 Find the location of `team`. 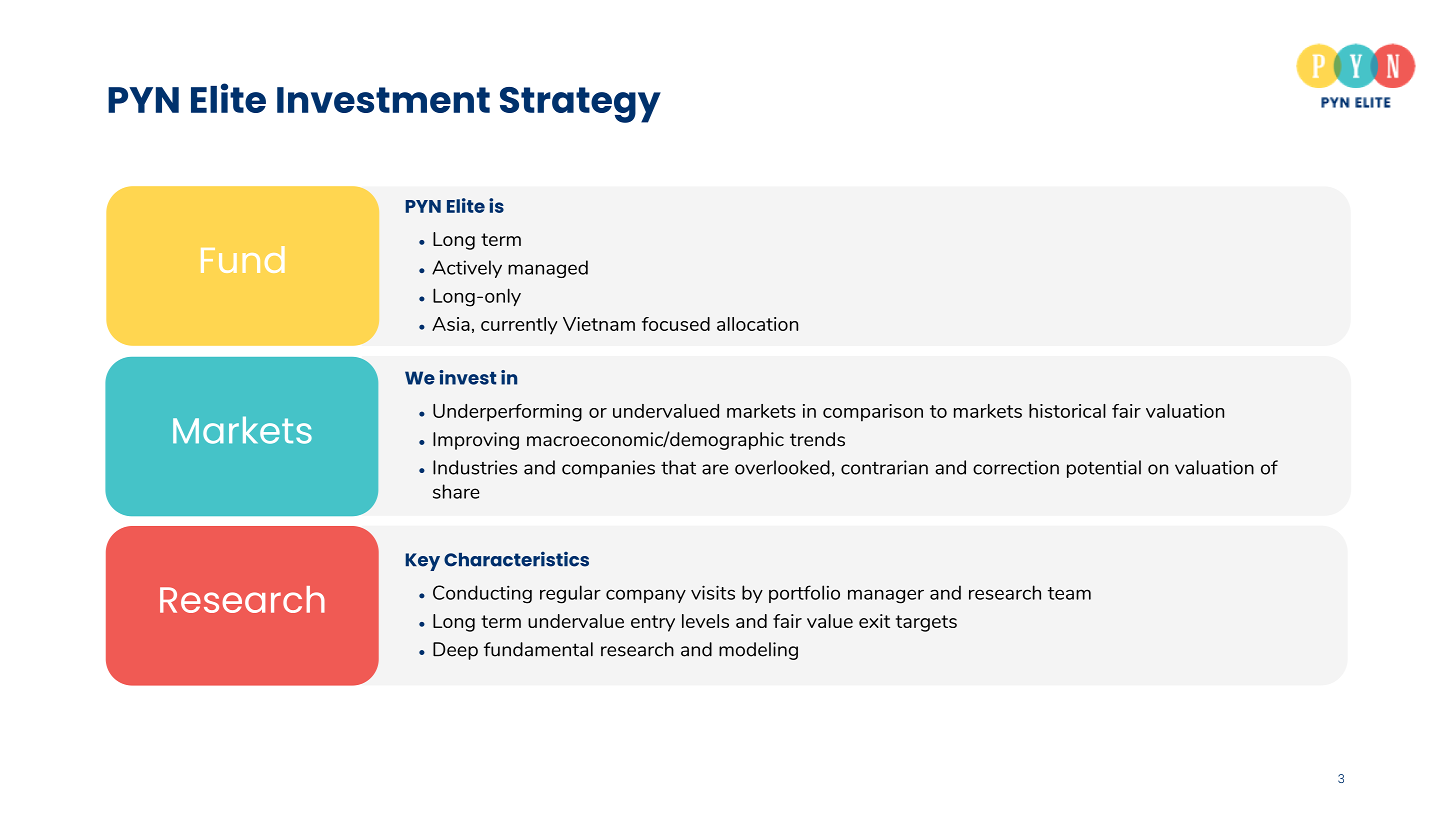

team is located at coordinates (1069, 593).
